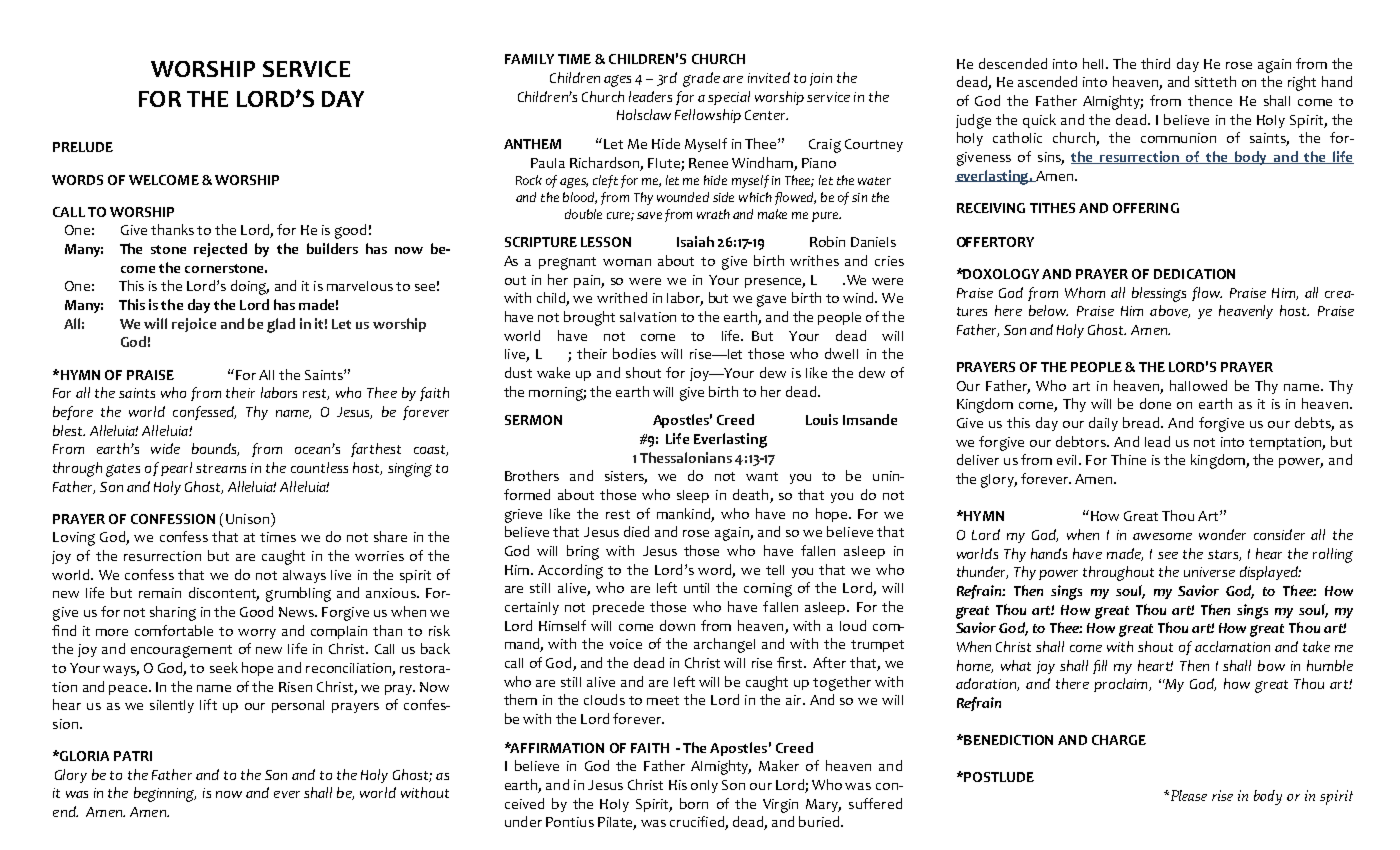 Image resolution: width=1400 pixels, height=850 pixels. Describe the element at coordinates (83, 147) in the screenshot. I see `PRELUDE` at that location.
